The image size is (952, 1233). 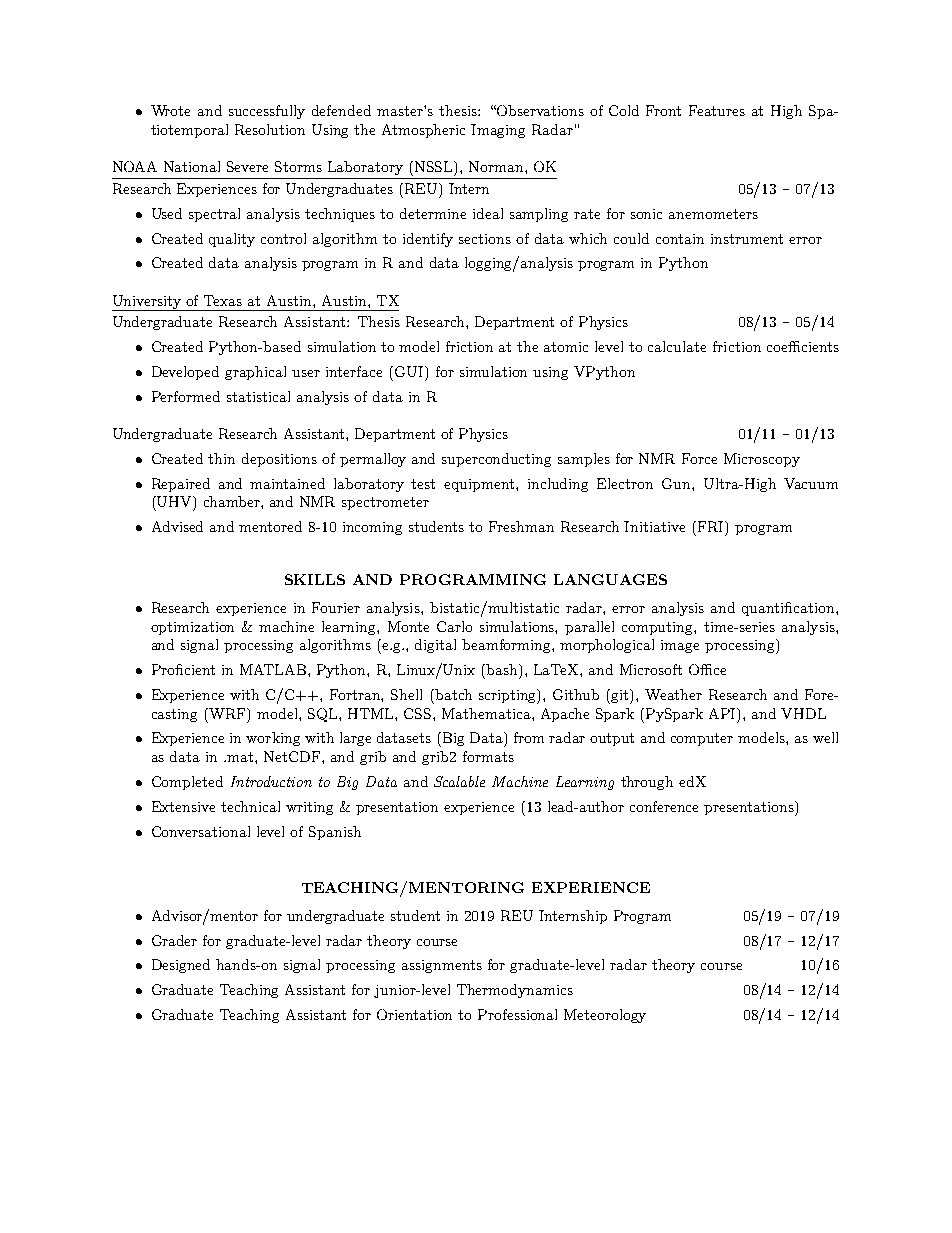 What do you see at coordinates (498, 131) in the document?
I see `Imaging` at bounding box center [498, 131].
